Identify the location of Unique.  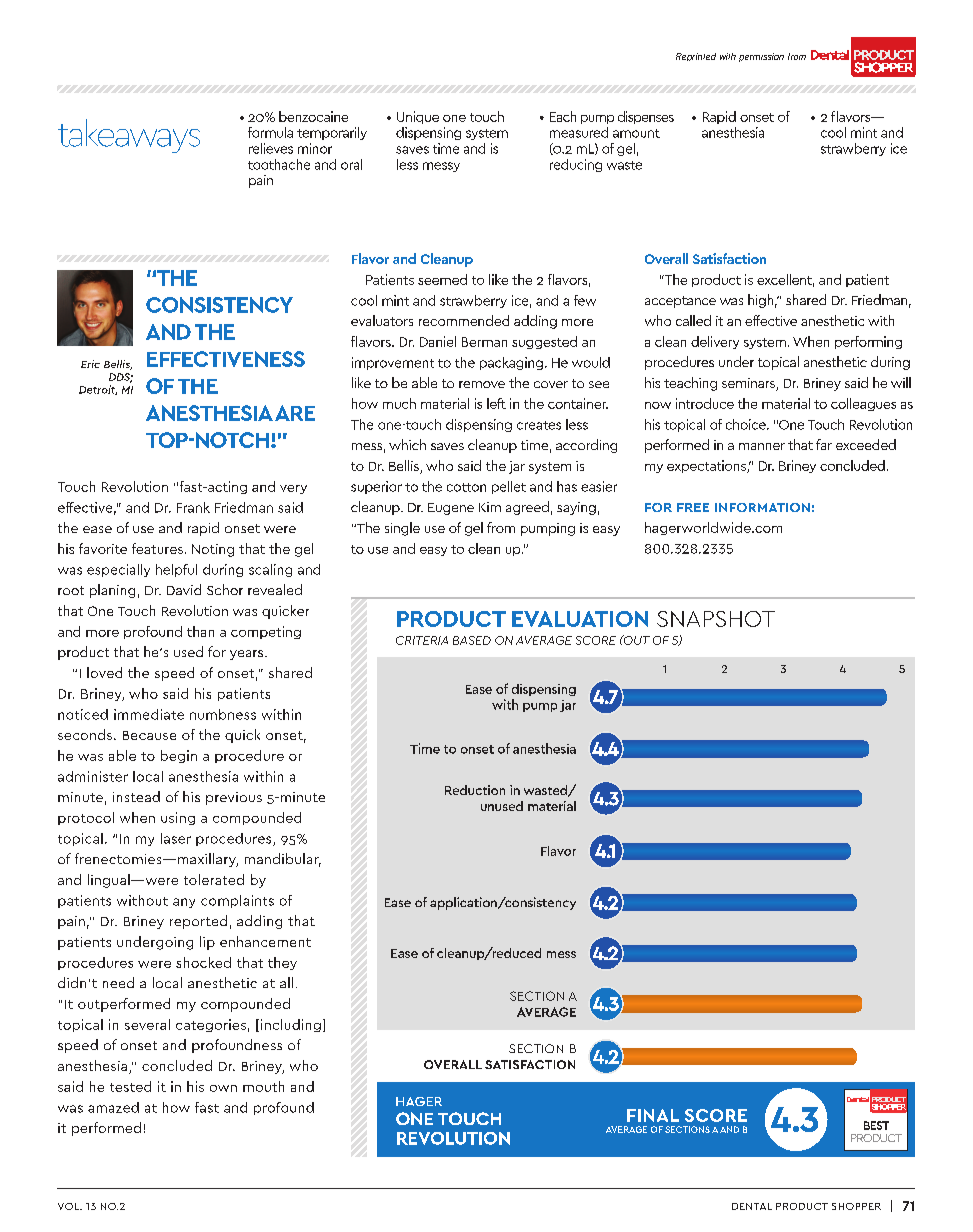
(418, 117).
